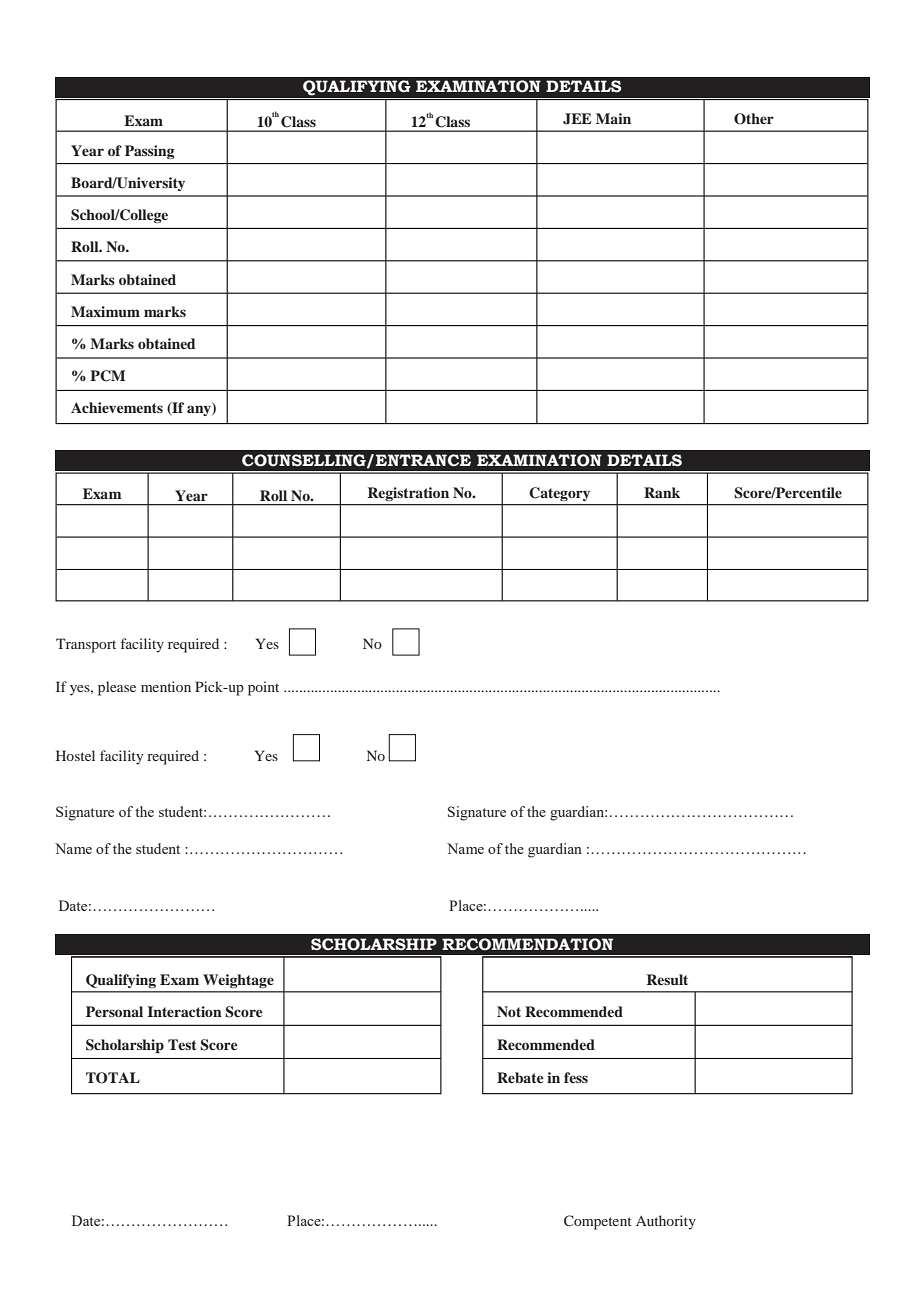  Describe the element at coordinates (149, 152) in the screenshot. I see `Passing` at that location.
